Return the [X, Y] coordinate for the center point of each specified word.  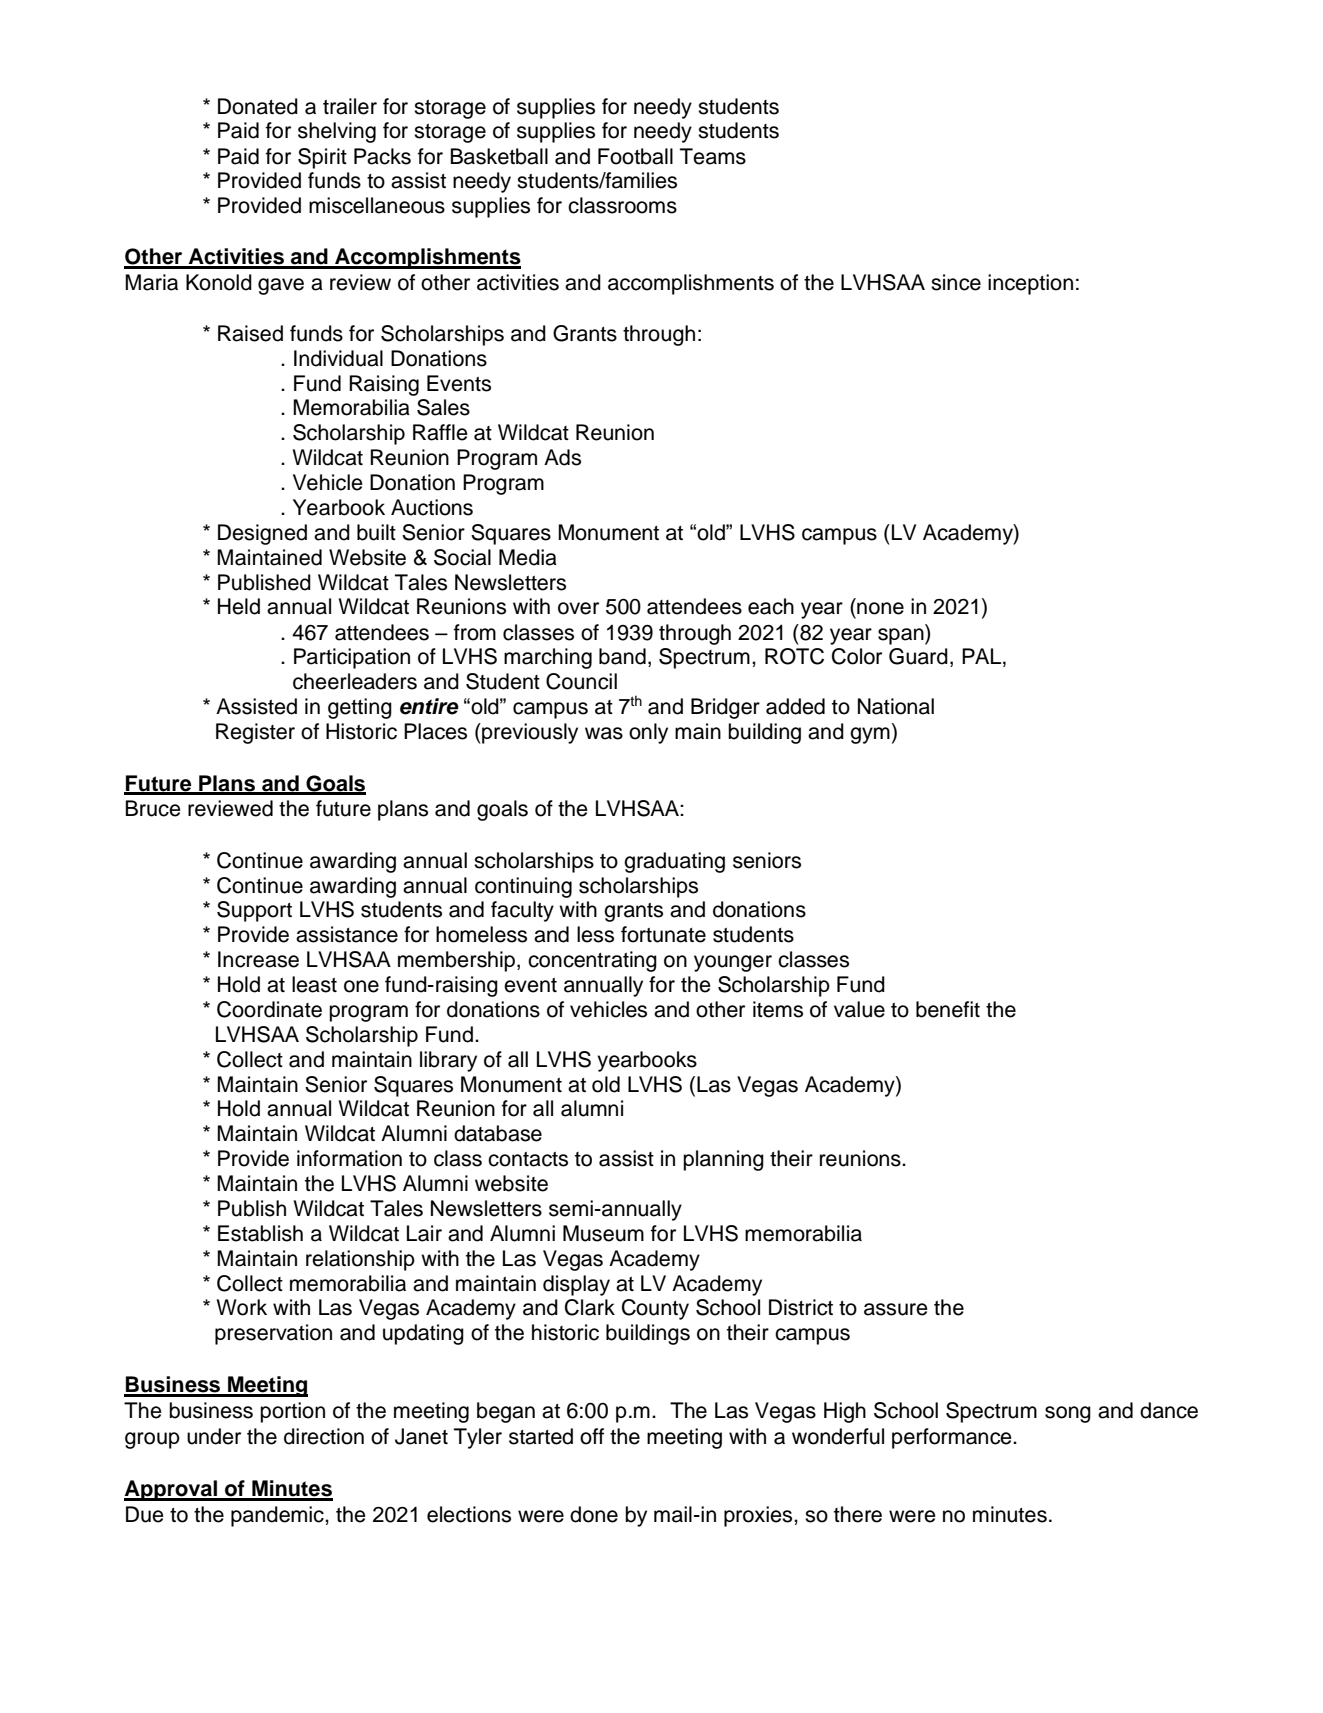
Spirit [322, 158]
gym [870, 735]
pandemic [278, 1516]
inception [1030, 284]
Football [635, 156]
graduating [674, 862]
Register [255, 733]
